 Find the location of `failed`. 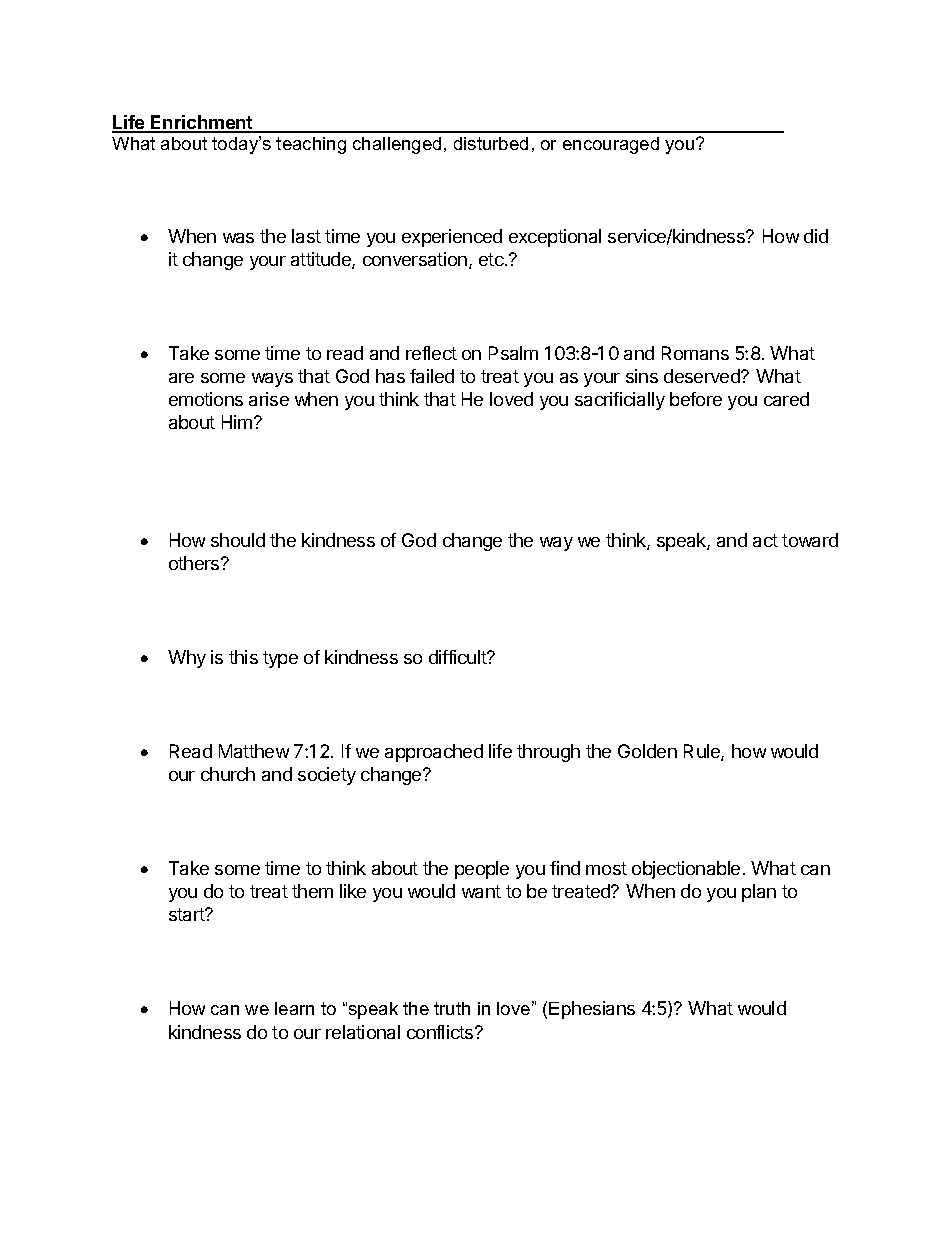

failed is located at coordinates (432, 376).
